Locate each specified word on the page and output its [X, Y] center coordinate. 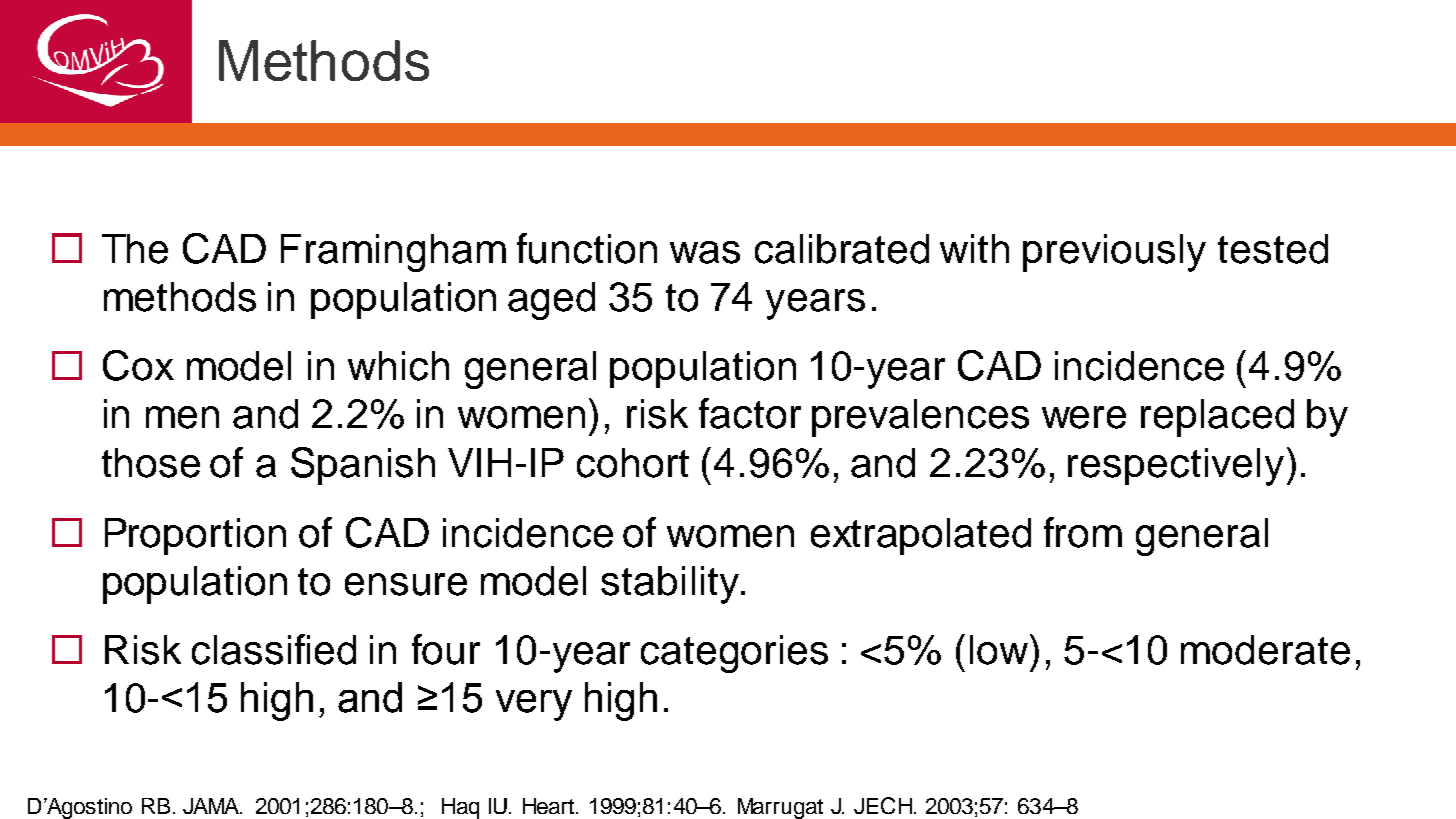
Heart [548, 806]
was [705, 252]
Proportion [195, 536]
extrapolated [921, 536]
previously [1114, 253]
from [1083, 532]
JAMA [212, 806]
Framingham [393, 253]
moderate [1265, 650]
